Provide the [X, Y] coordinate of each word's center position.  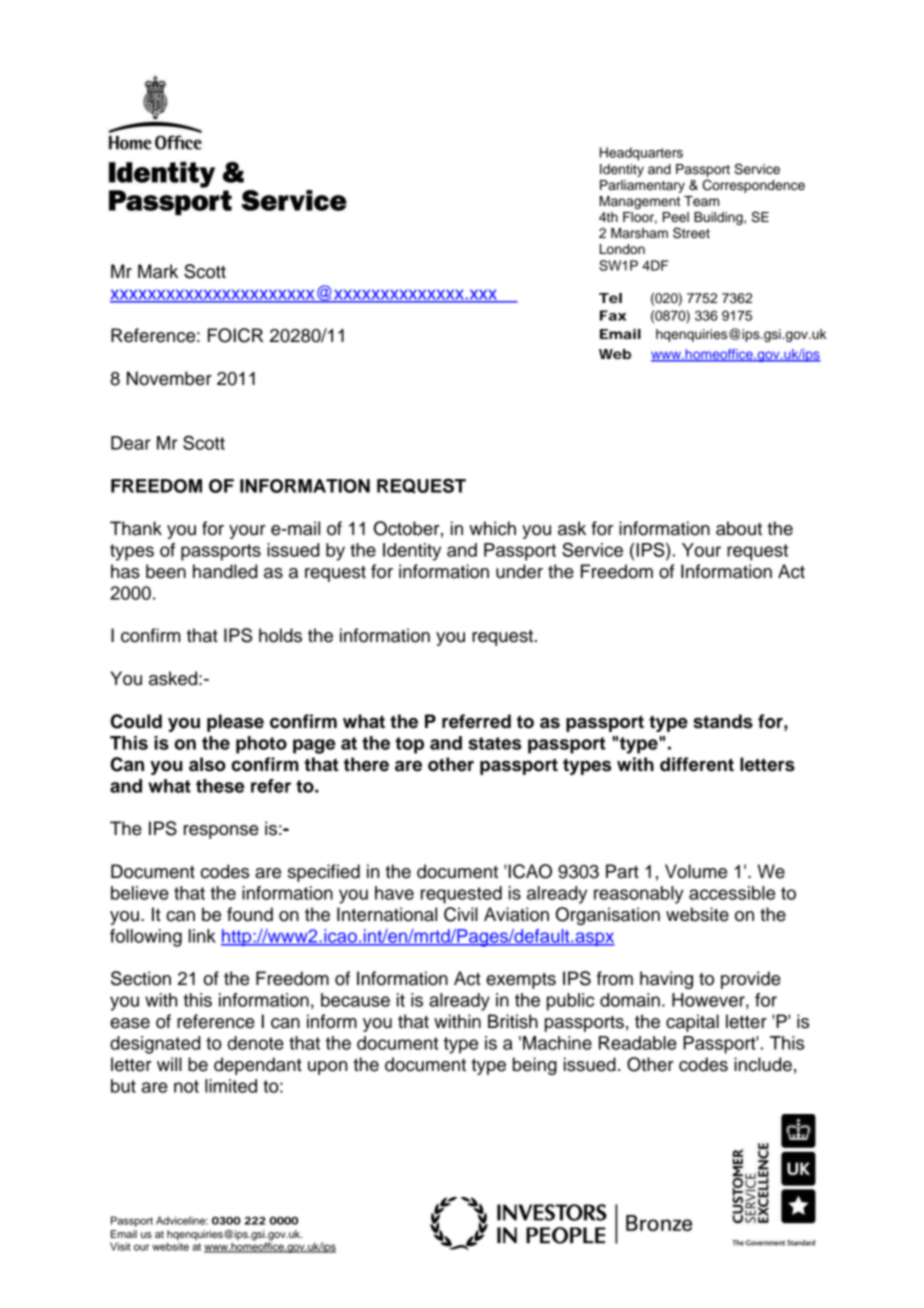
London [622, 249]
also [207, 764]
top [410, 745]
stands [723, 721]
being [535, 1066]
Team [701, 201]
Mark [158, 271]
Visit [120, 1246]
